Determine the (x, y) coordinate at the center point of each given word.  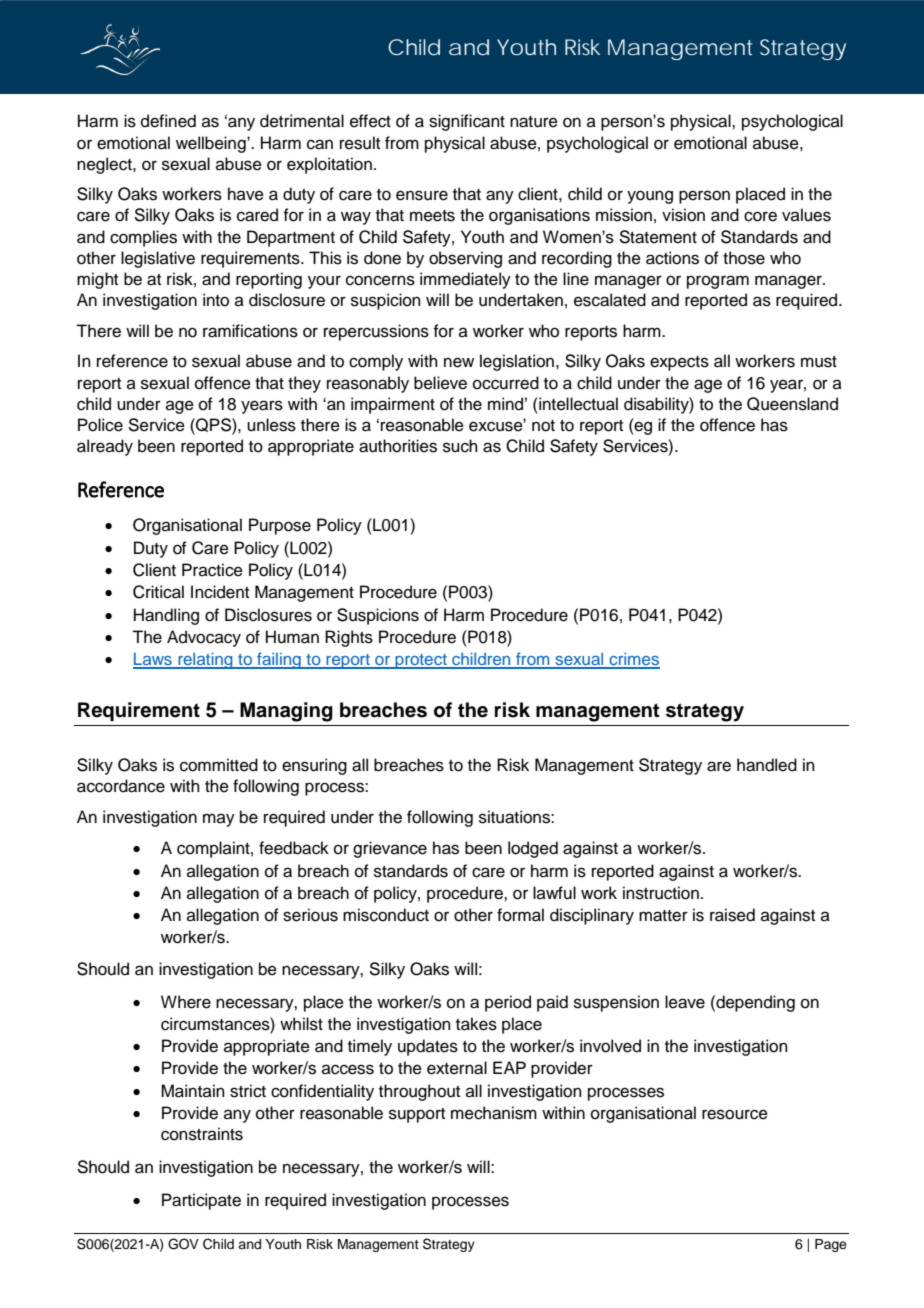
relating (205, 660)
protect (421, 661)
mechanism (494, 1113)
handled (767, 765)
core (760, 216)
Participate (201, 1201)
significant (467, 122)
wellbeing (212, 144)
